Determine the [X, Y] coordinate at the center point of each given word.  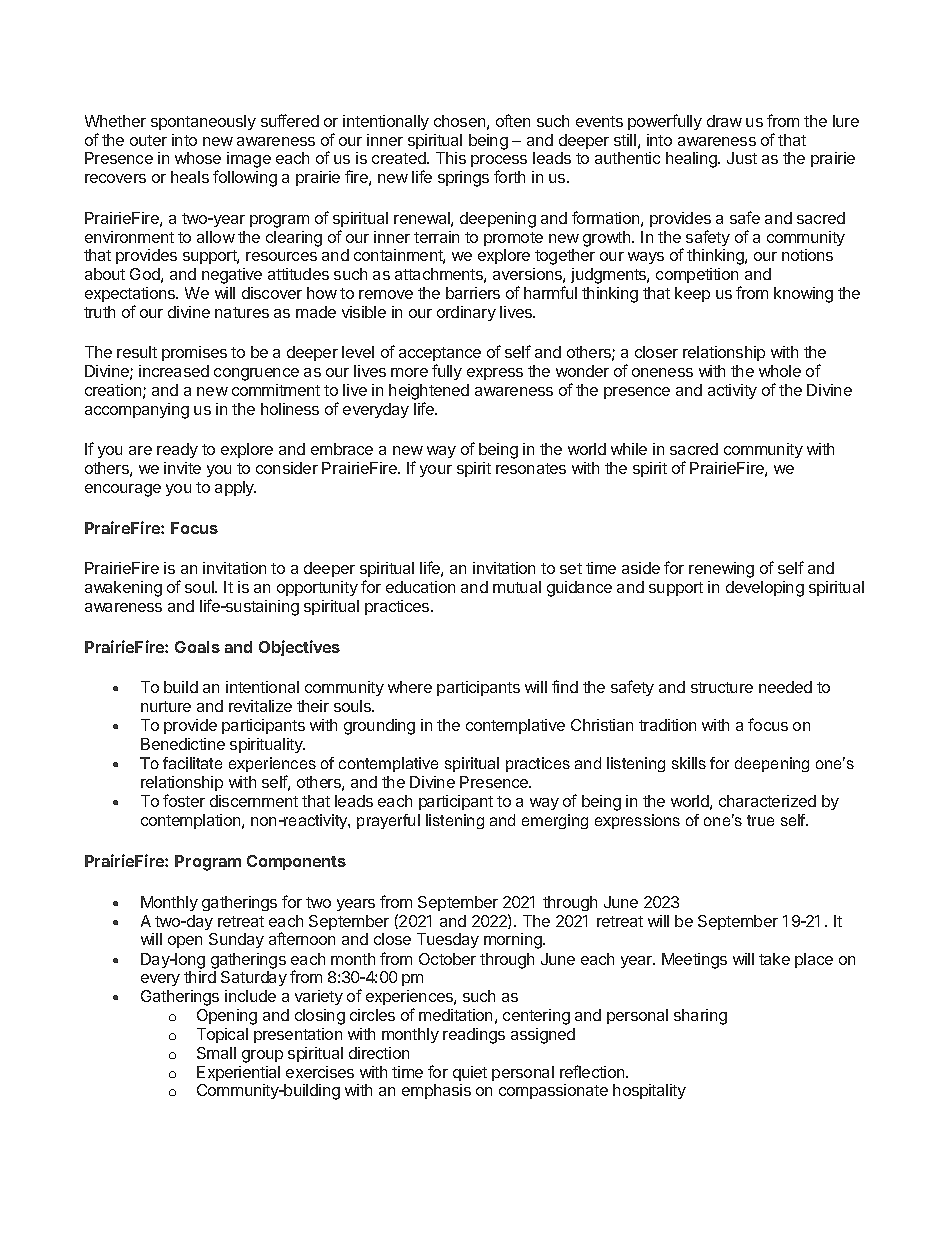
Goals [197, 647]
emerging [555, 821]
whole [780, 371]
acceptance [440, 356]
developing [765, 589]
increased [174, 371]
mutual [517, 587]
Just [742, 158]
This [451, 158]
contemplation [192, 821]
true [760, 820]
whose [198, 158]
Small [216, 1053]
